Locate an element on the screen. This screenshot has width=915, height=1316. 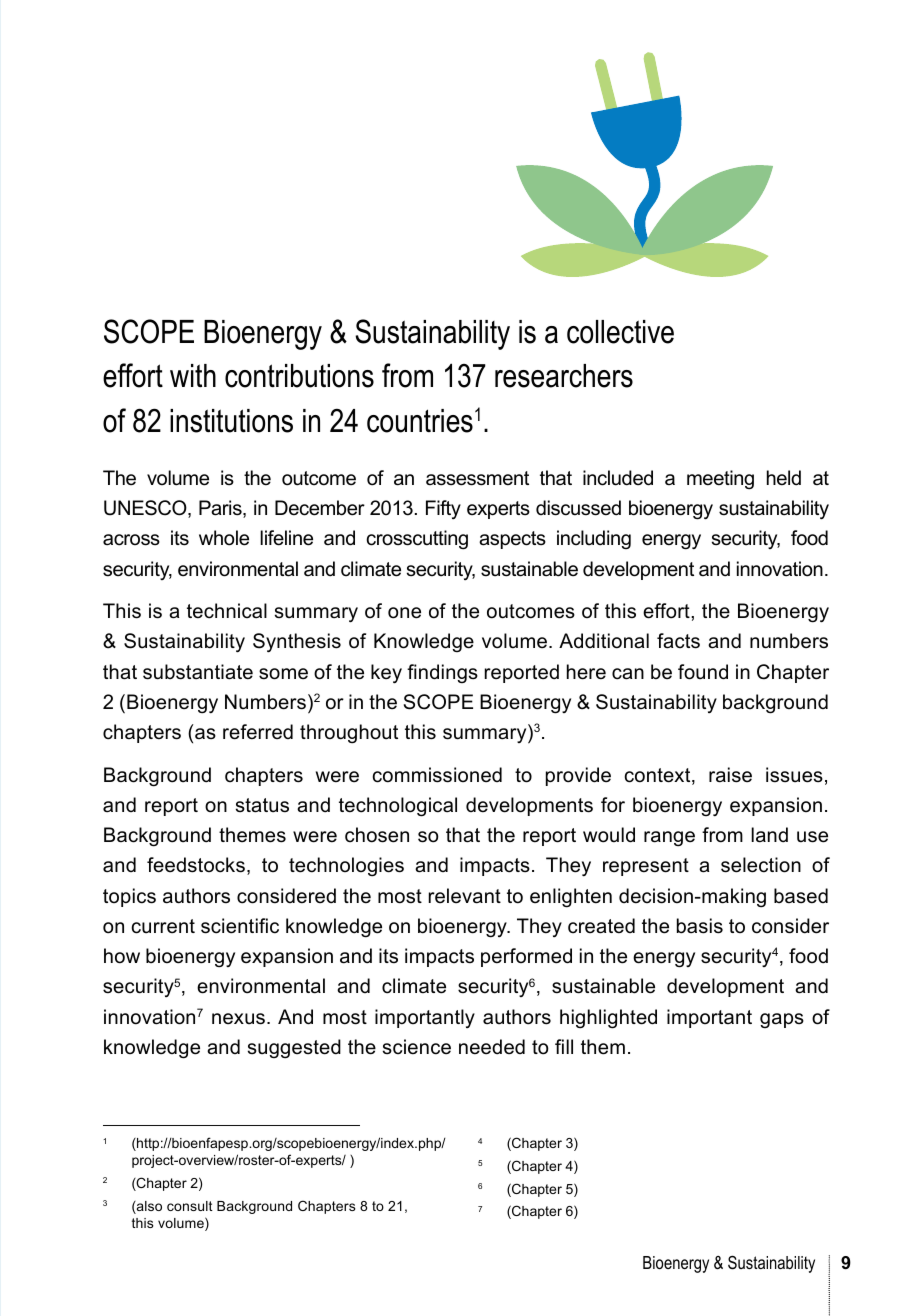
referred is located at coordinates (258, 732).
